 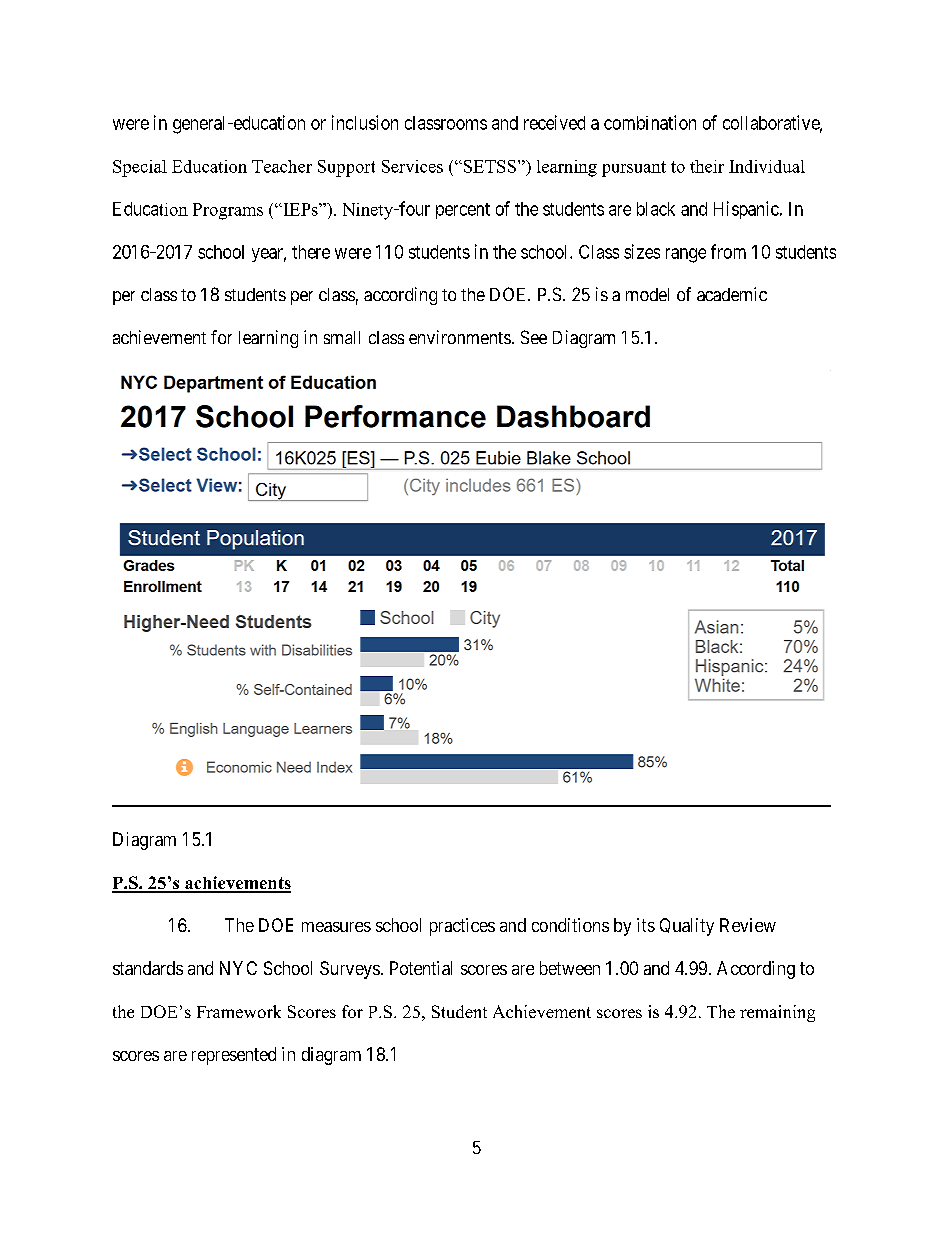 I want to click on their, so click(x=707, y=166).
